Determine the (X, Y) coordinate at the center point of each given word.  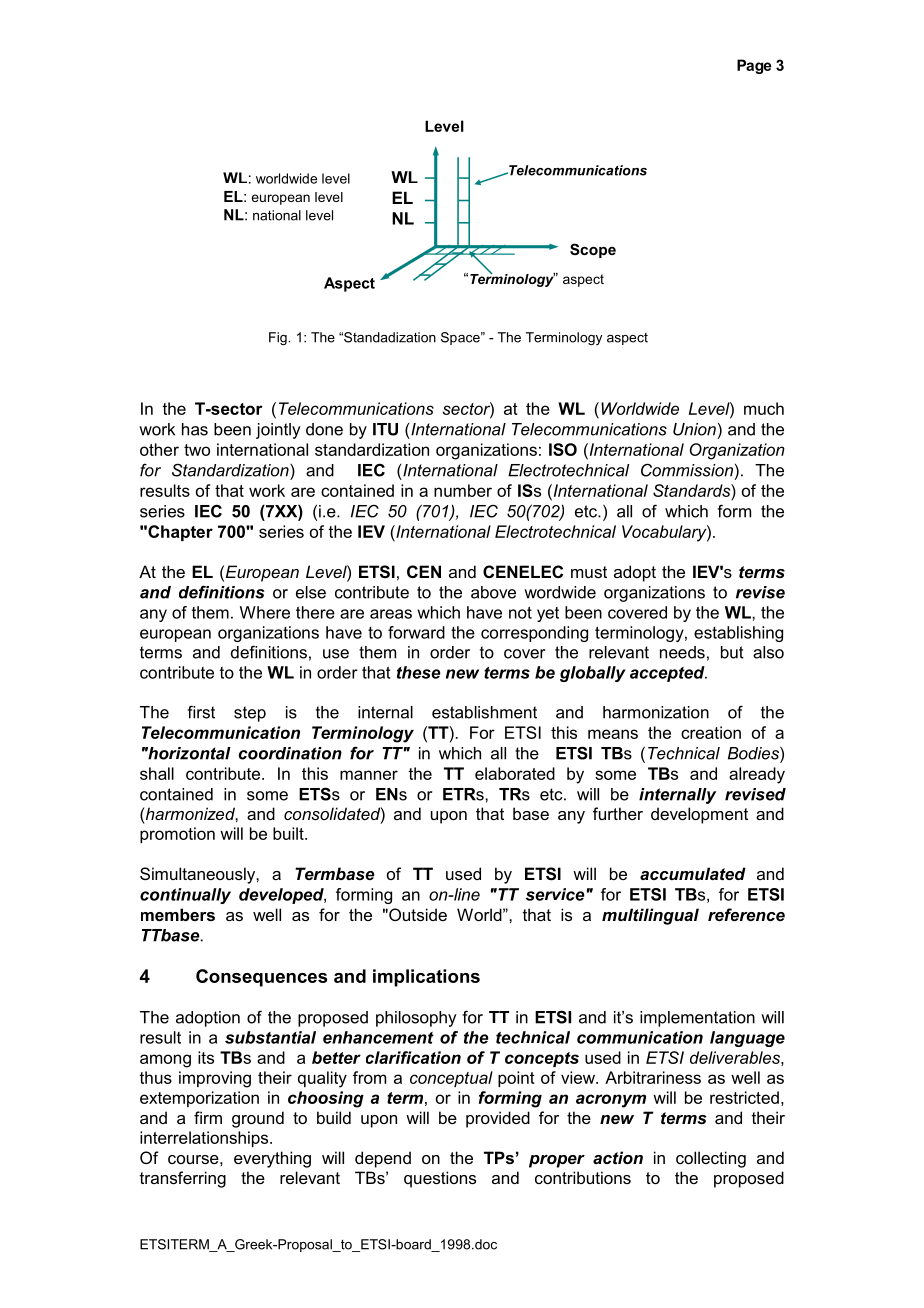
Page (754, 66)
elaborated (515, 773)
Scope (593, 250)
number (463, 490)
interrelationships (205, 1139)
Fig (279, 338)
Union (694, 429)
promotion (177, 835)
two (197, 450)
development (699, 815)
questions (440, 1179)
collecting (711, 1159)
